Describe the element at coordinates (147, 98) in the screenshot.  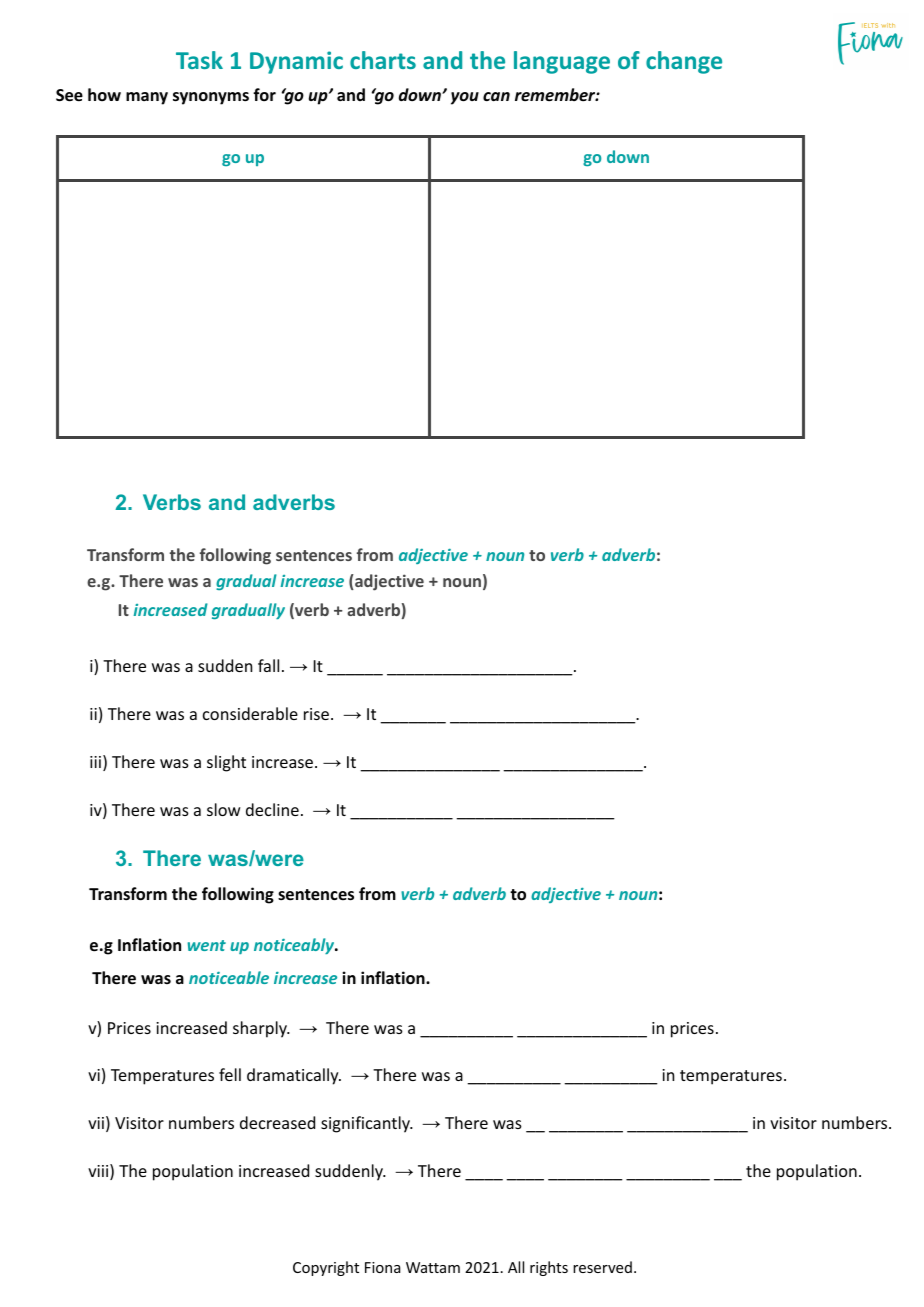
I see `many` at that location.
